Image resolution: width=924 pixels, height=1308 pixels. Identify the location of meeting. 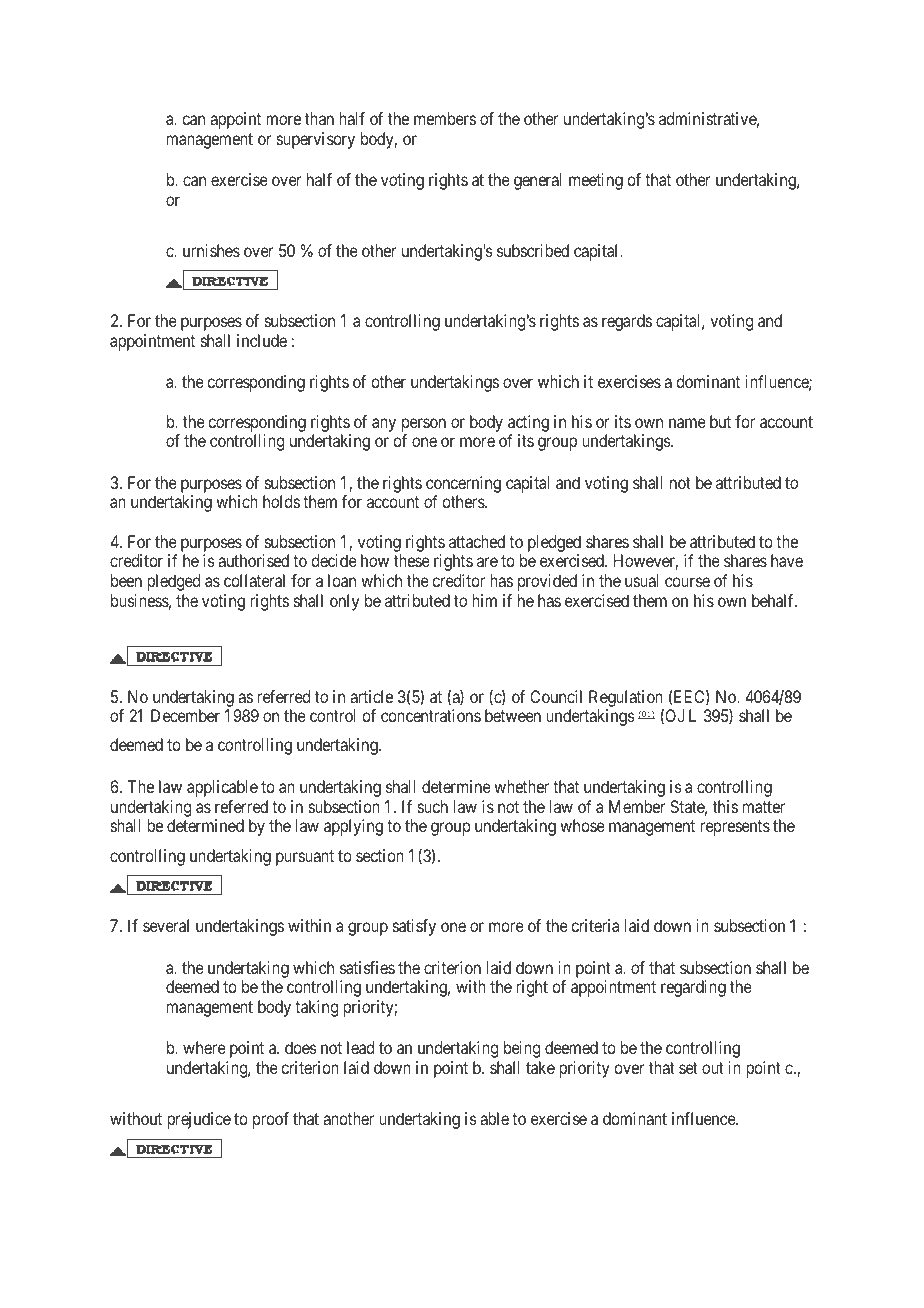
(596, 181).
